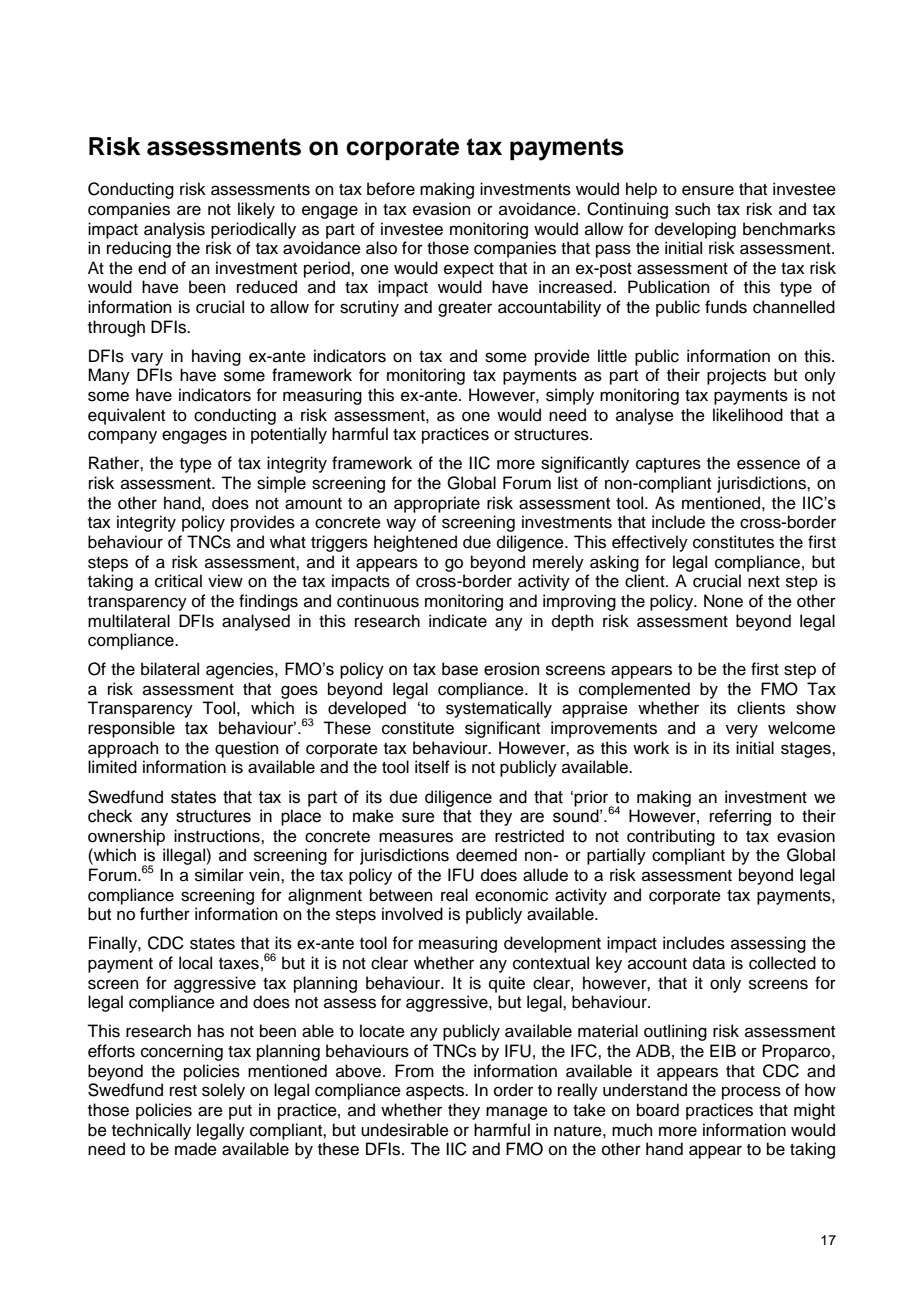  Describe the element at coordinates (486, 855) in the screenshot. I see `deemed` at that location.
